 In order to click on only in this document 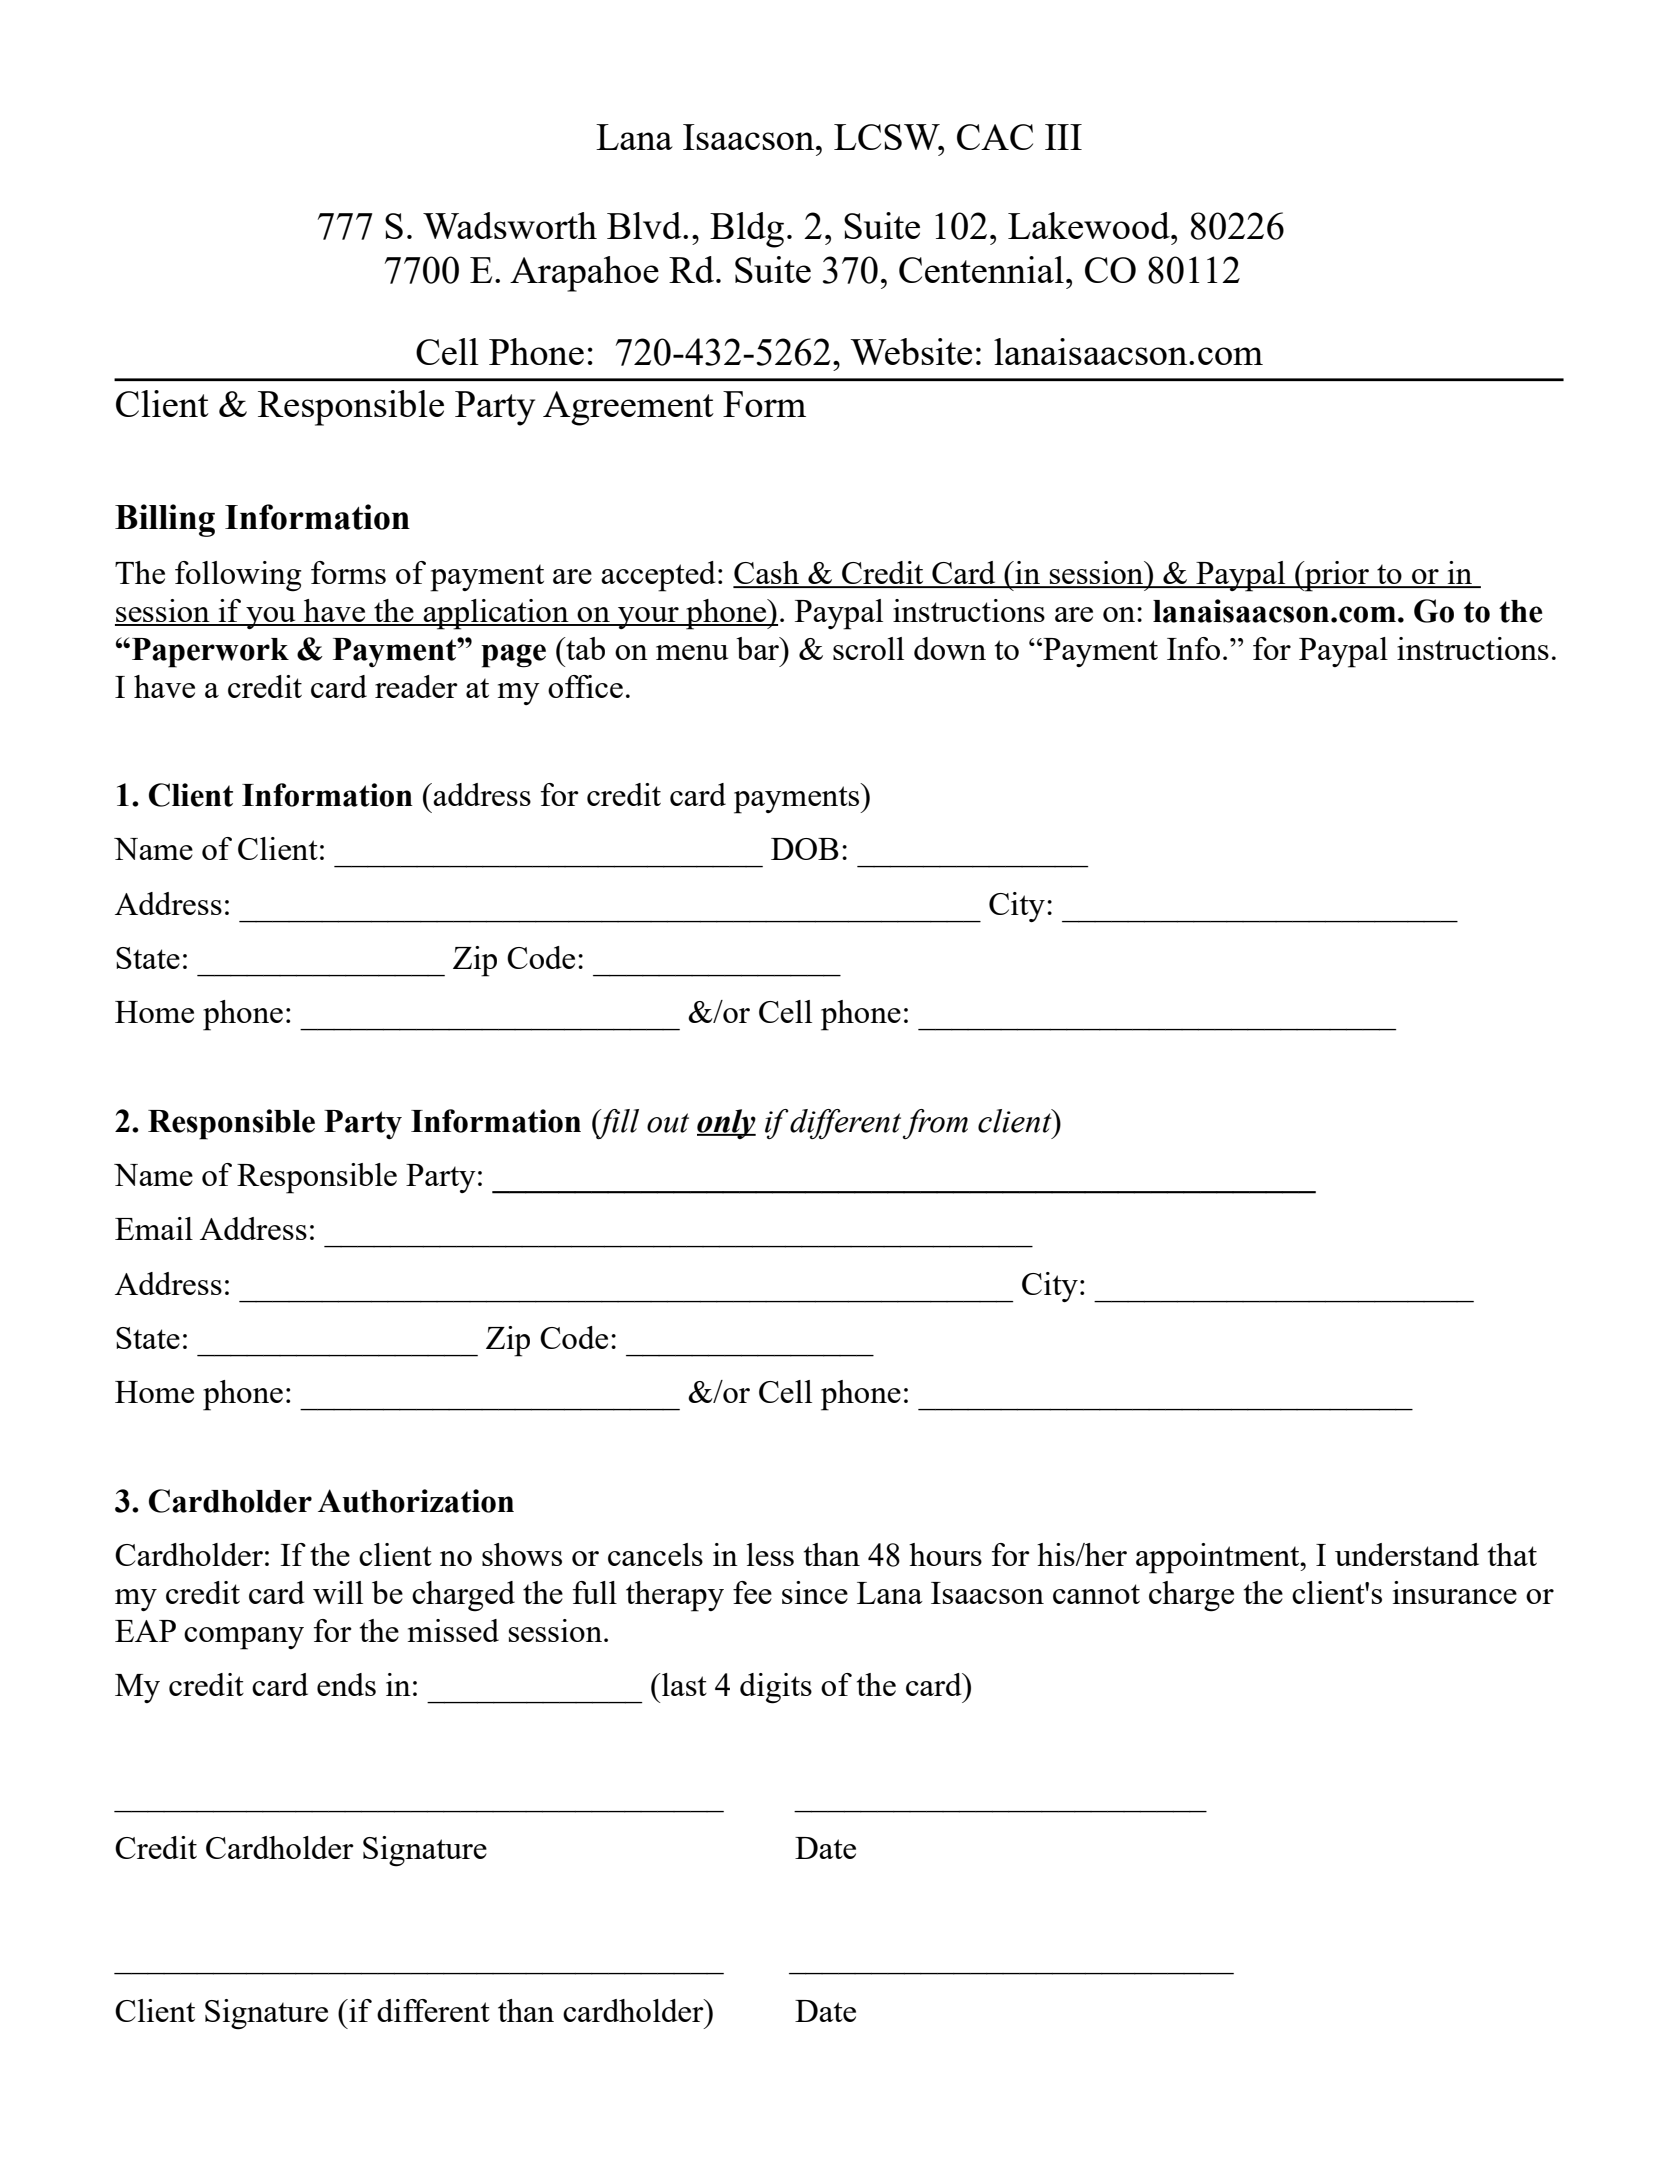, I will do `click(726, 1124)`.
